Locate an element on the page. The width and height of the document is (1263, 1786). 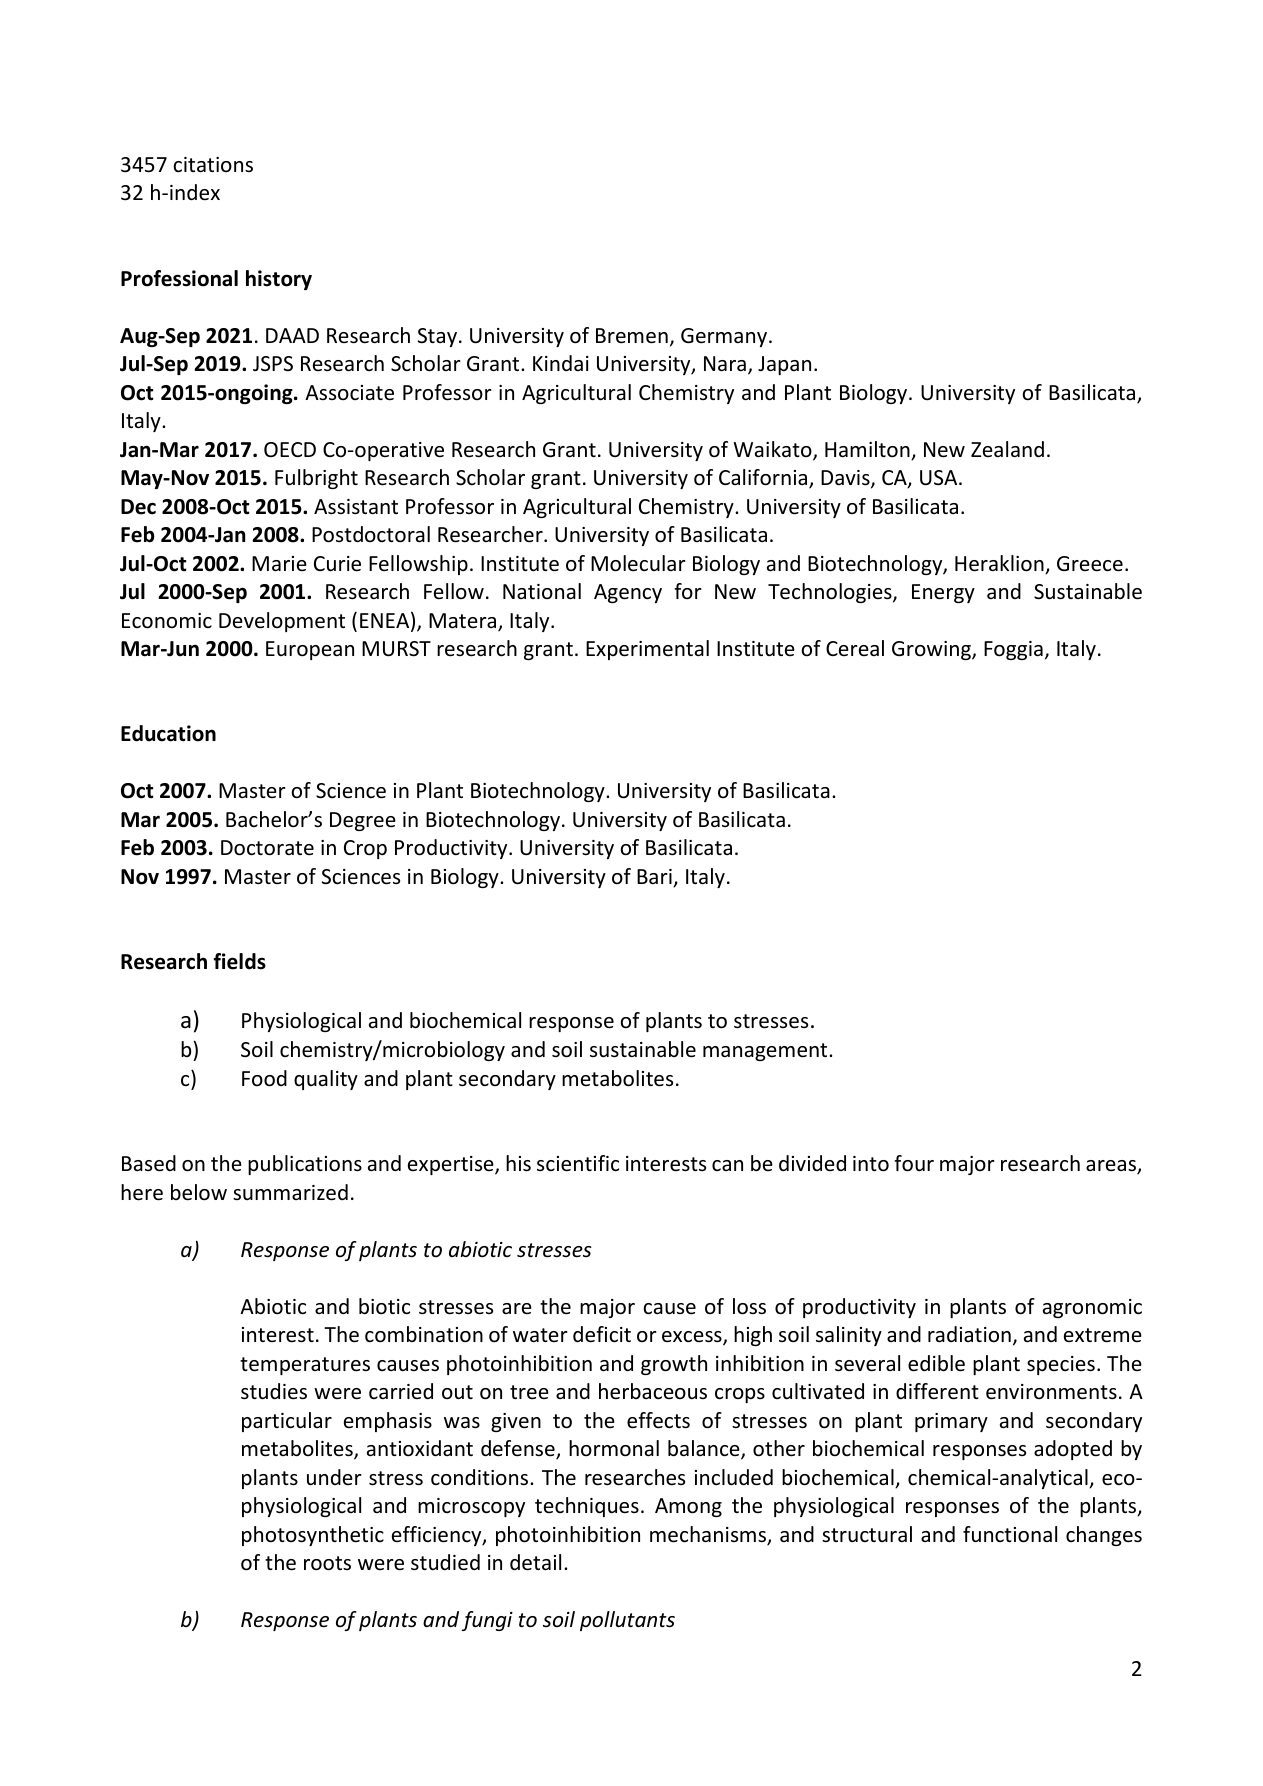
radiation is located at coordinates (969, 1334).
